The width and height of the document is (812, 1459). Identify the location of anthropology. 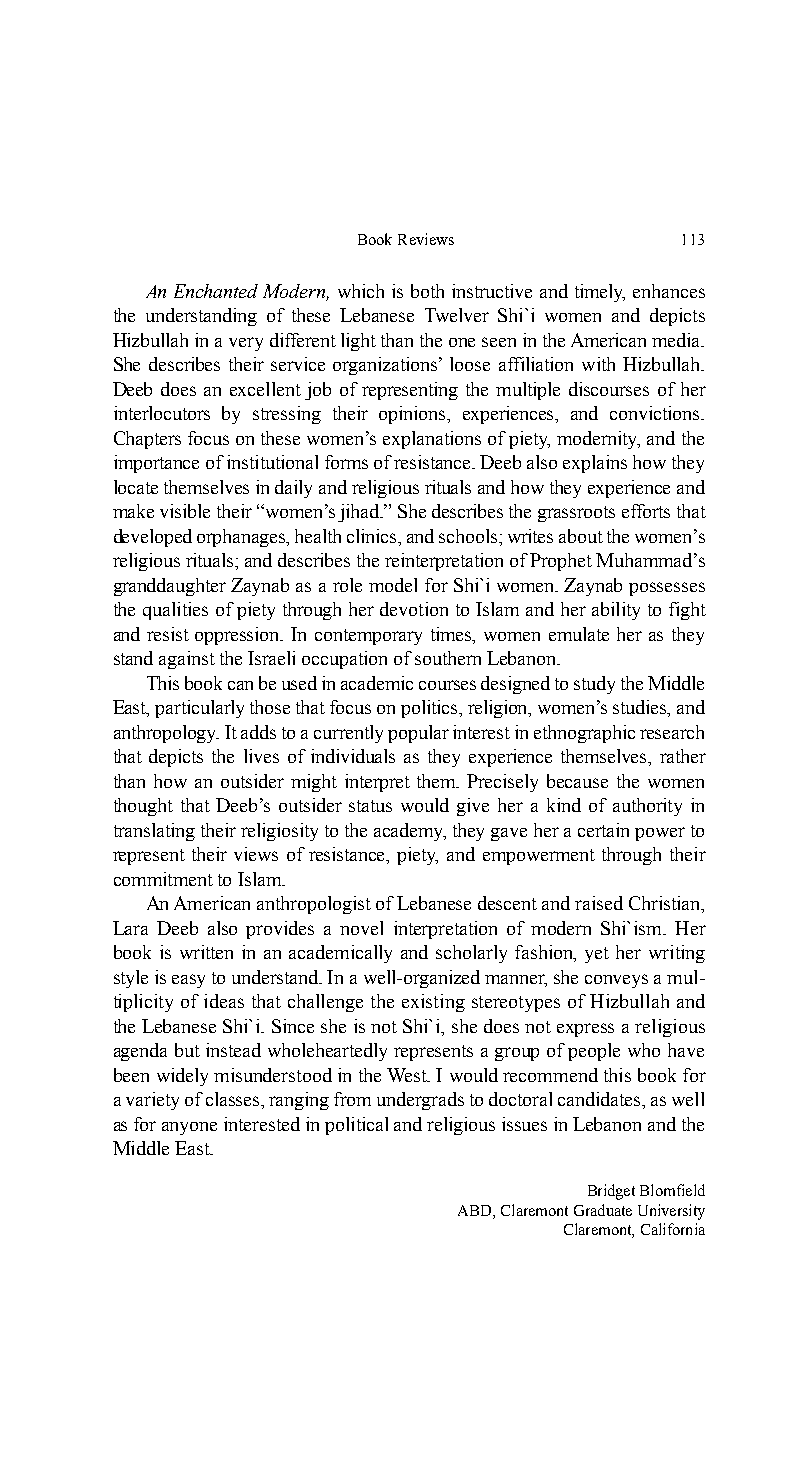
(166, 734).
